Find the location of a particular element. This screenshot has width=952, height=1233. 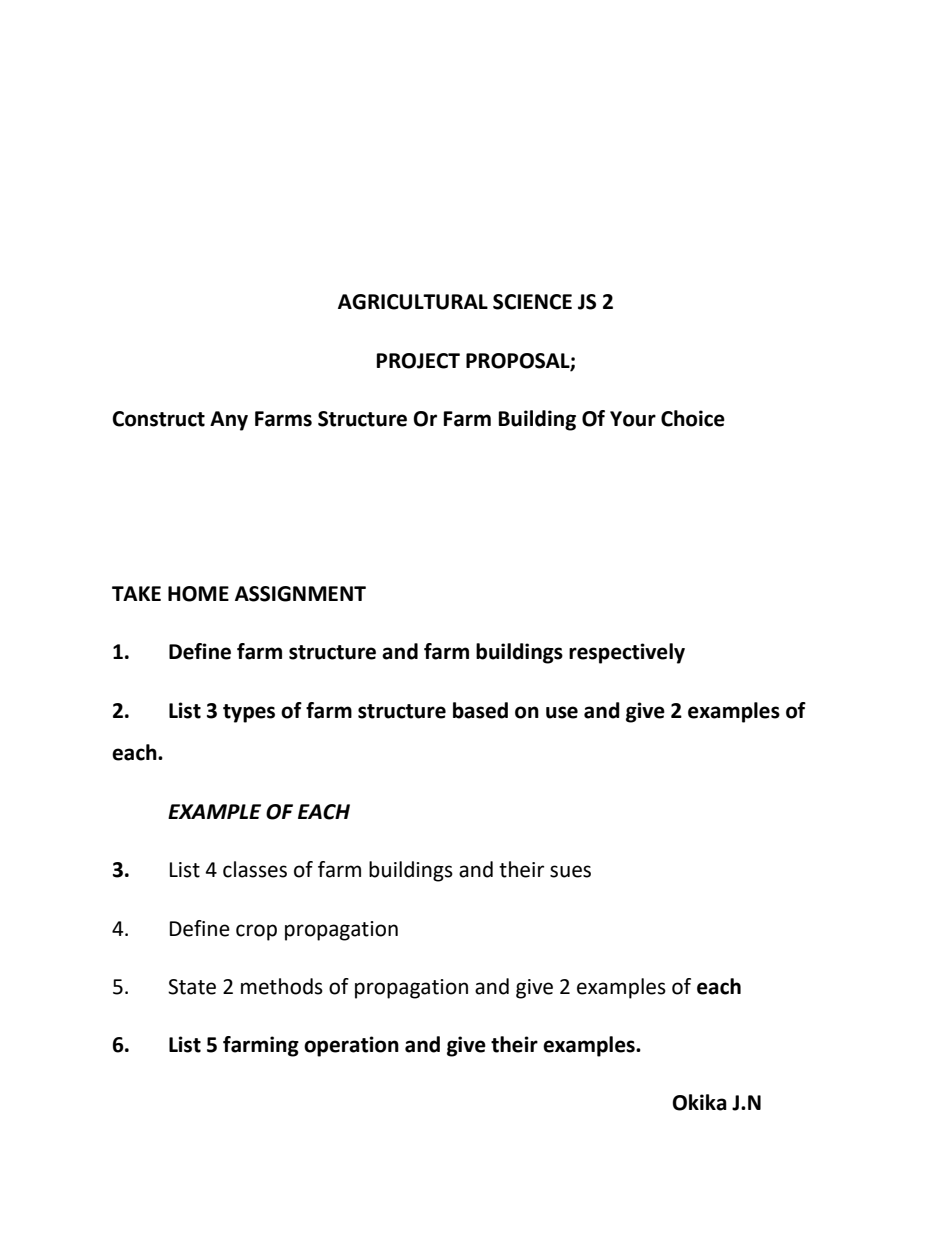

operation is located at coordinates (351, 1046).
